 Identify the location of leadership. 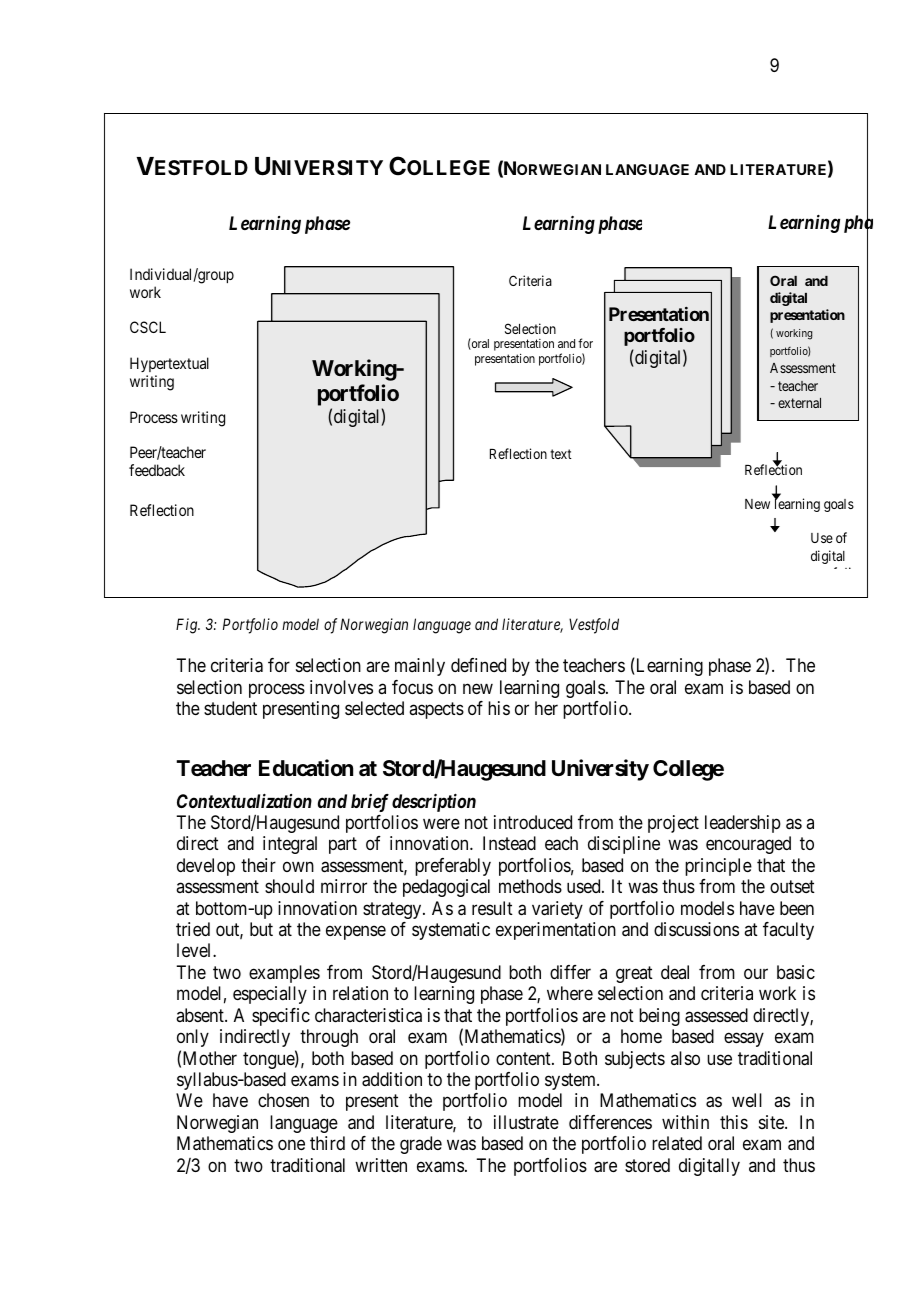
(743, 824).
